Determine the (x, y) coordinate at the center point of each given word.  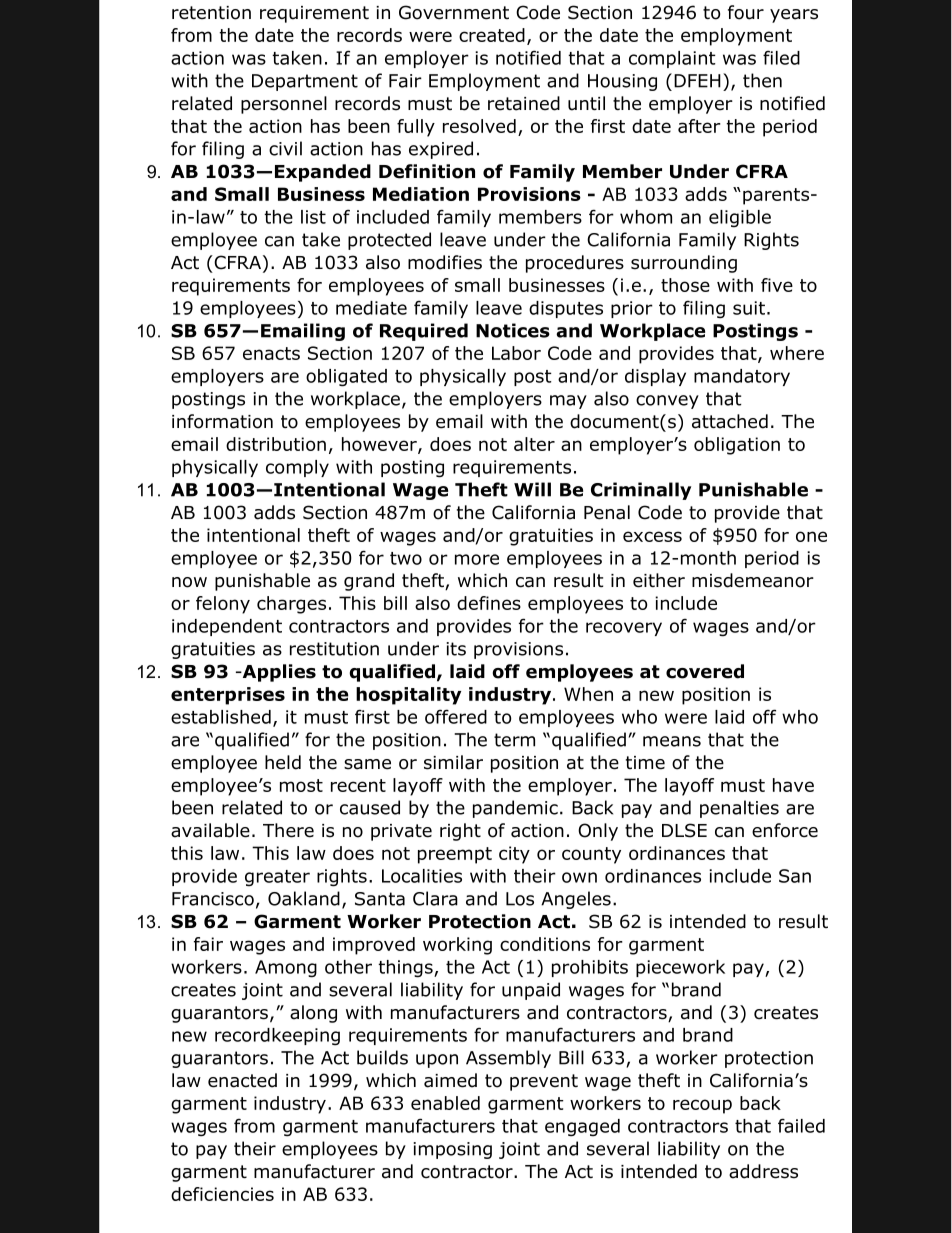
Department (305, 82)
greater (277, 878)
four (746, 12)
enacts (271, 353)
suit (749, 308)
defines (489, 603)
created (492, 35)
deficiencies (222, 1194)
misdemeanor (753, 580)
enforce (785, 830)
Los (520, 899)
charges (291, 605)
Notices (513, 330)
